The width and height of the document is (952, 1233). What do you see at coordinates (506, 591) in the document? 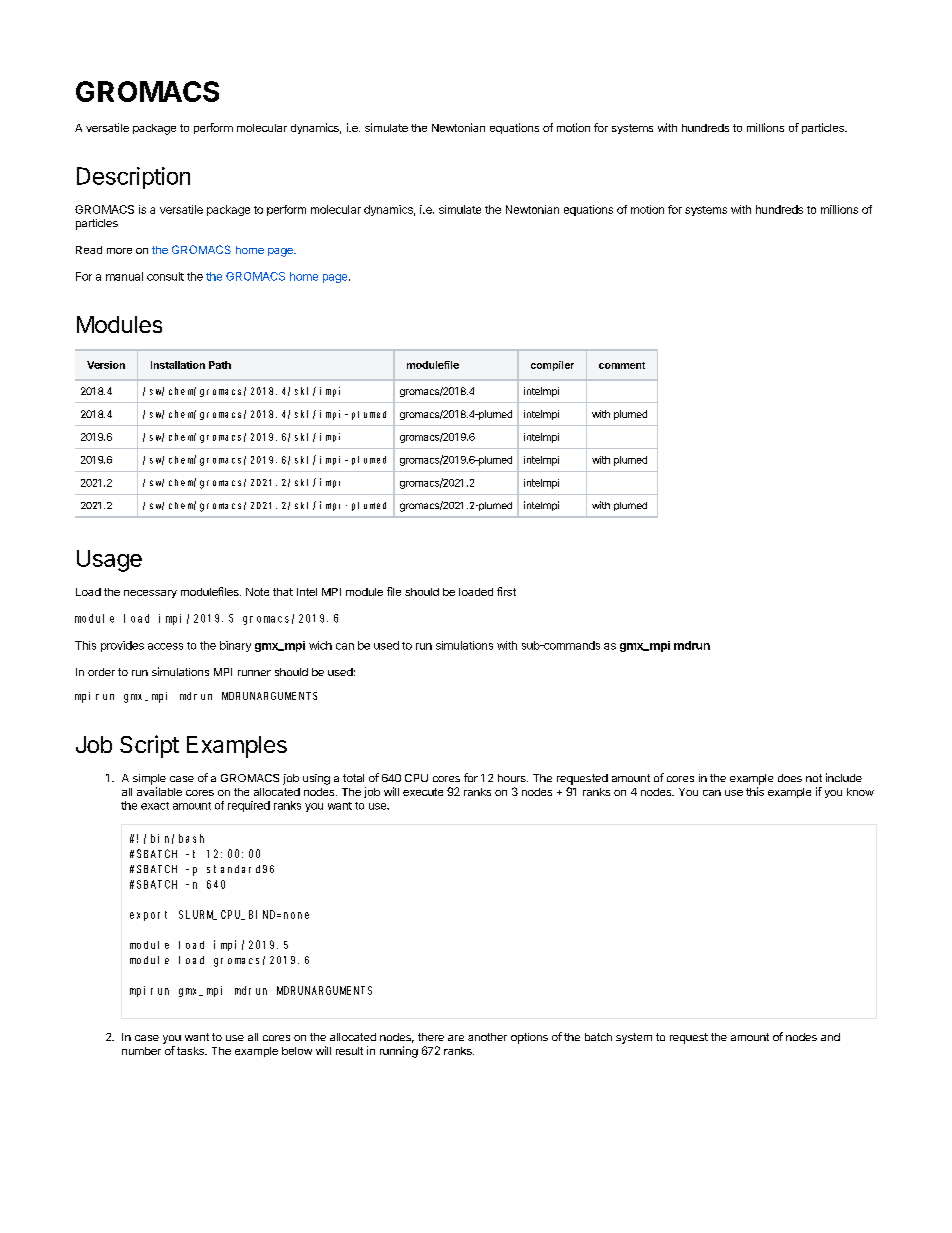
I see `first` at bounding box center [506, 591].
